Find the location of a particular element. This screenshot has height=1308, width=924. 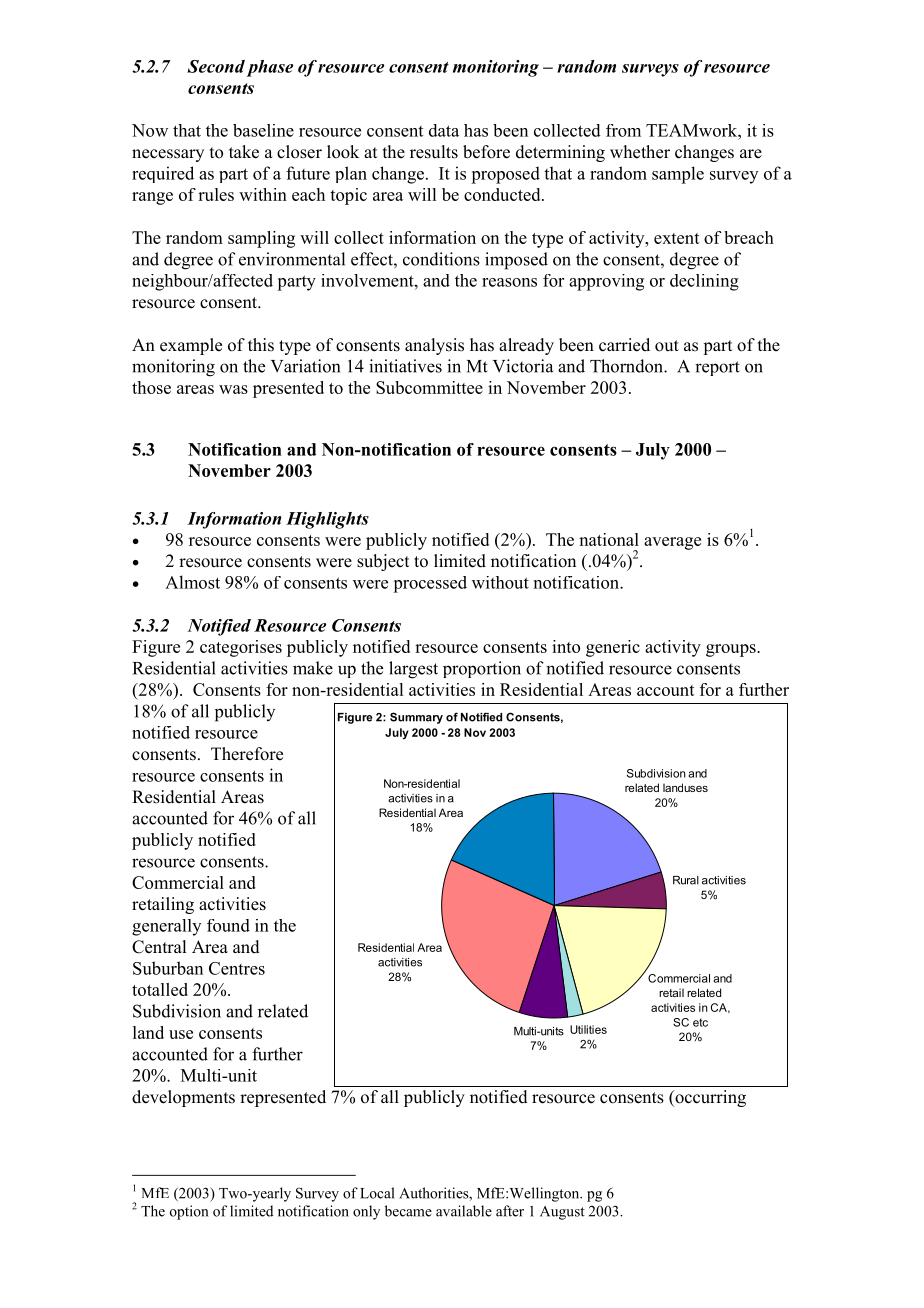

average is located at coordinates (672, 543).
